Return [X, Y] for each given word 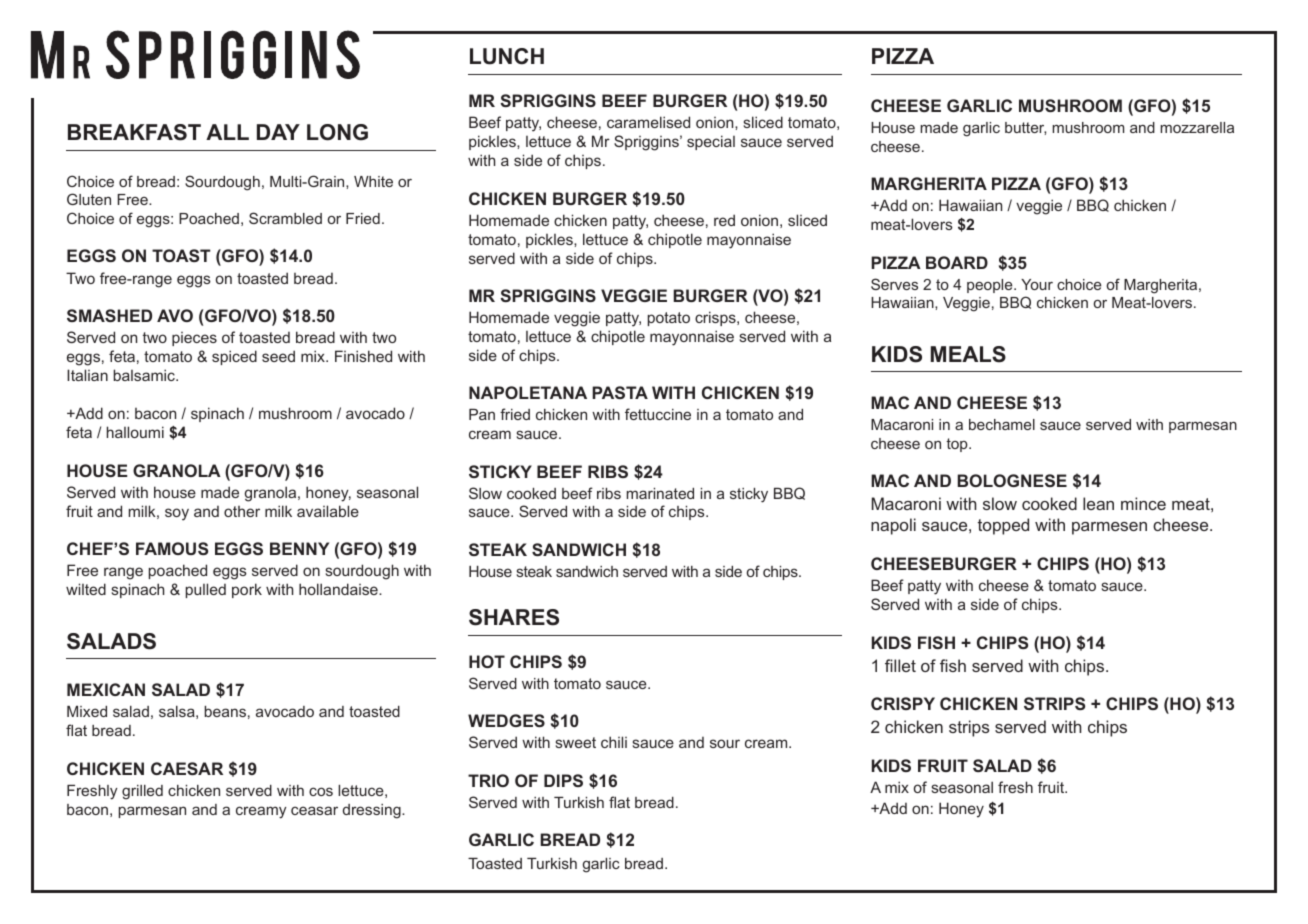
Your [1037, 284]
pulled [206, 590]
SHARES [514, 617]
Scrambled [285, 218]
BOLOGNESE [1012, 480]
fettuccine [658, 414]
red [724, 220]
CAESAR [187, 768]
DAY [278, 132]
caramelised [648, 122]
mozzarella [1197, 127]
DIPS [563, 780]
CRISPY [903, 703]
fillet [900, 665]
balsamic [145, 375]
